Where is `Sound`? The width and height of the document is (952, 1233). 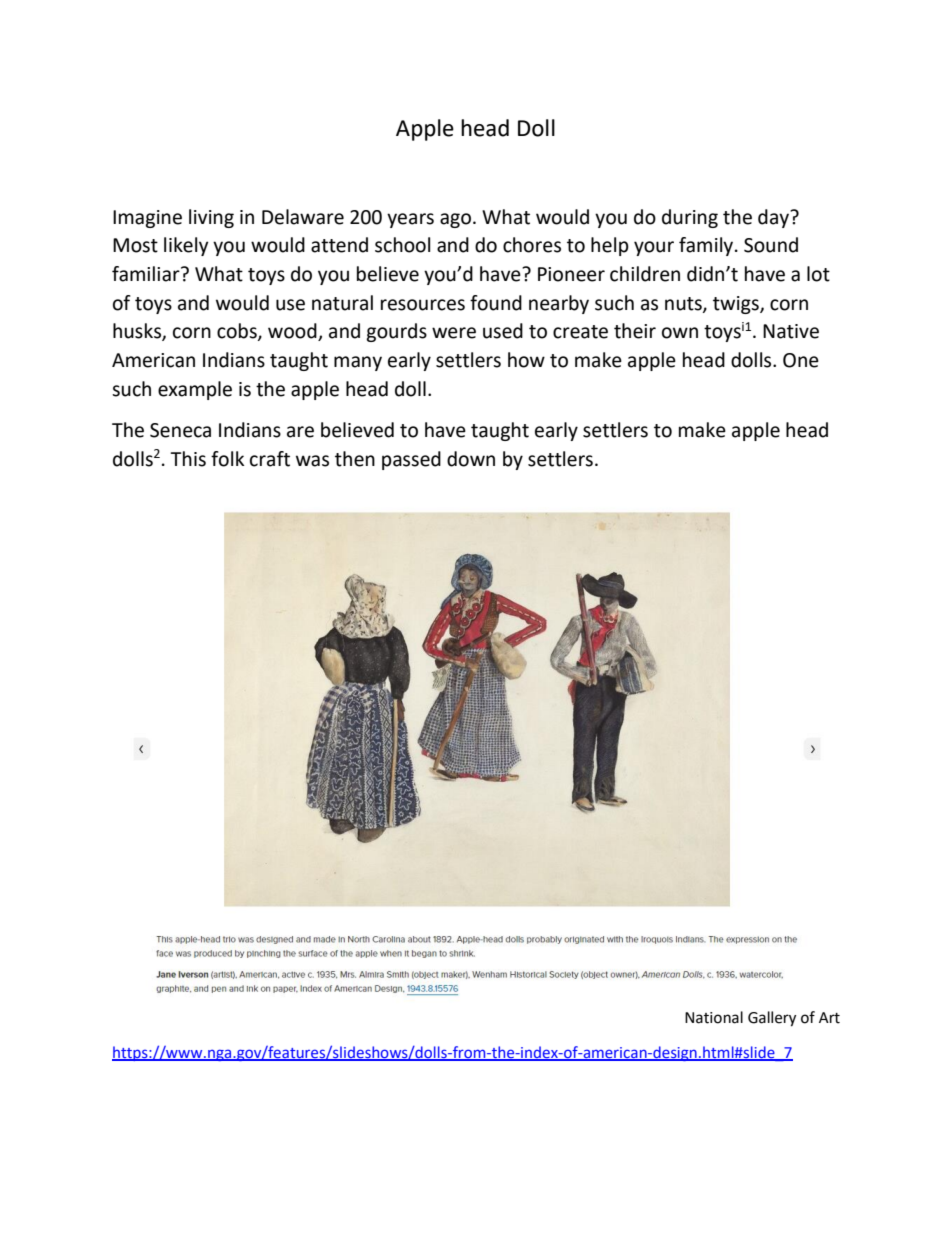
Sound is located at coordinates (771, 245).
